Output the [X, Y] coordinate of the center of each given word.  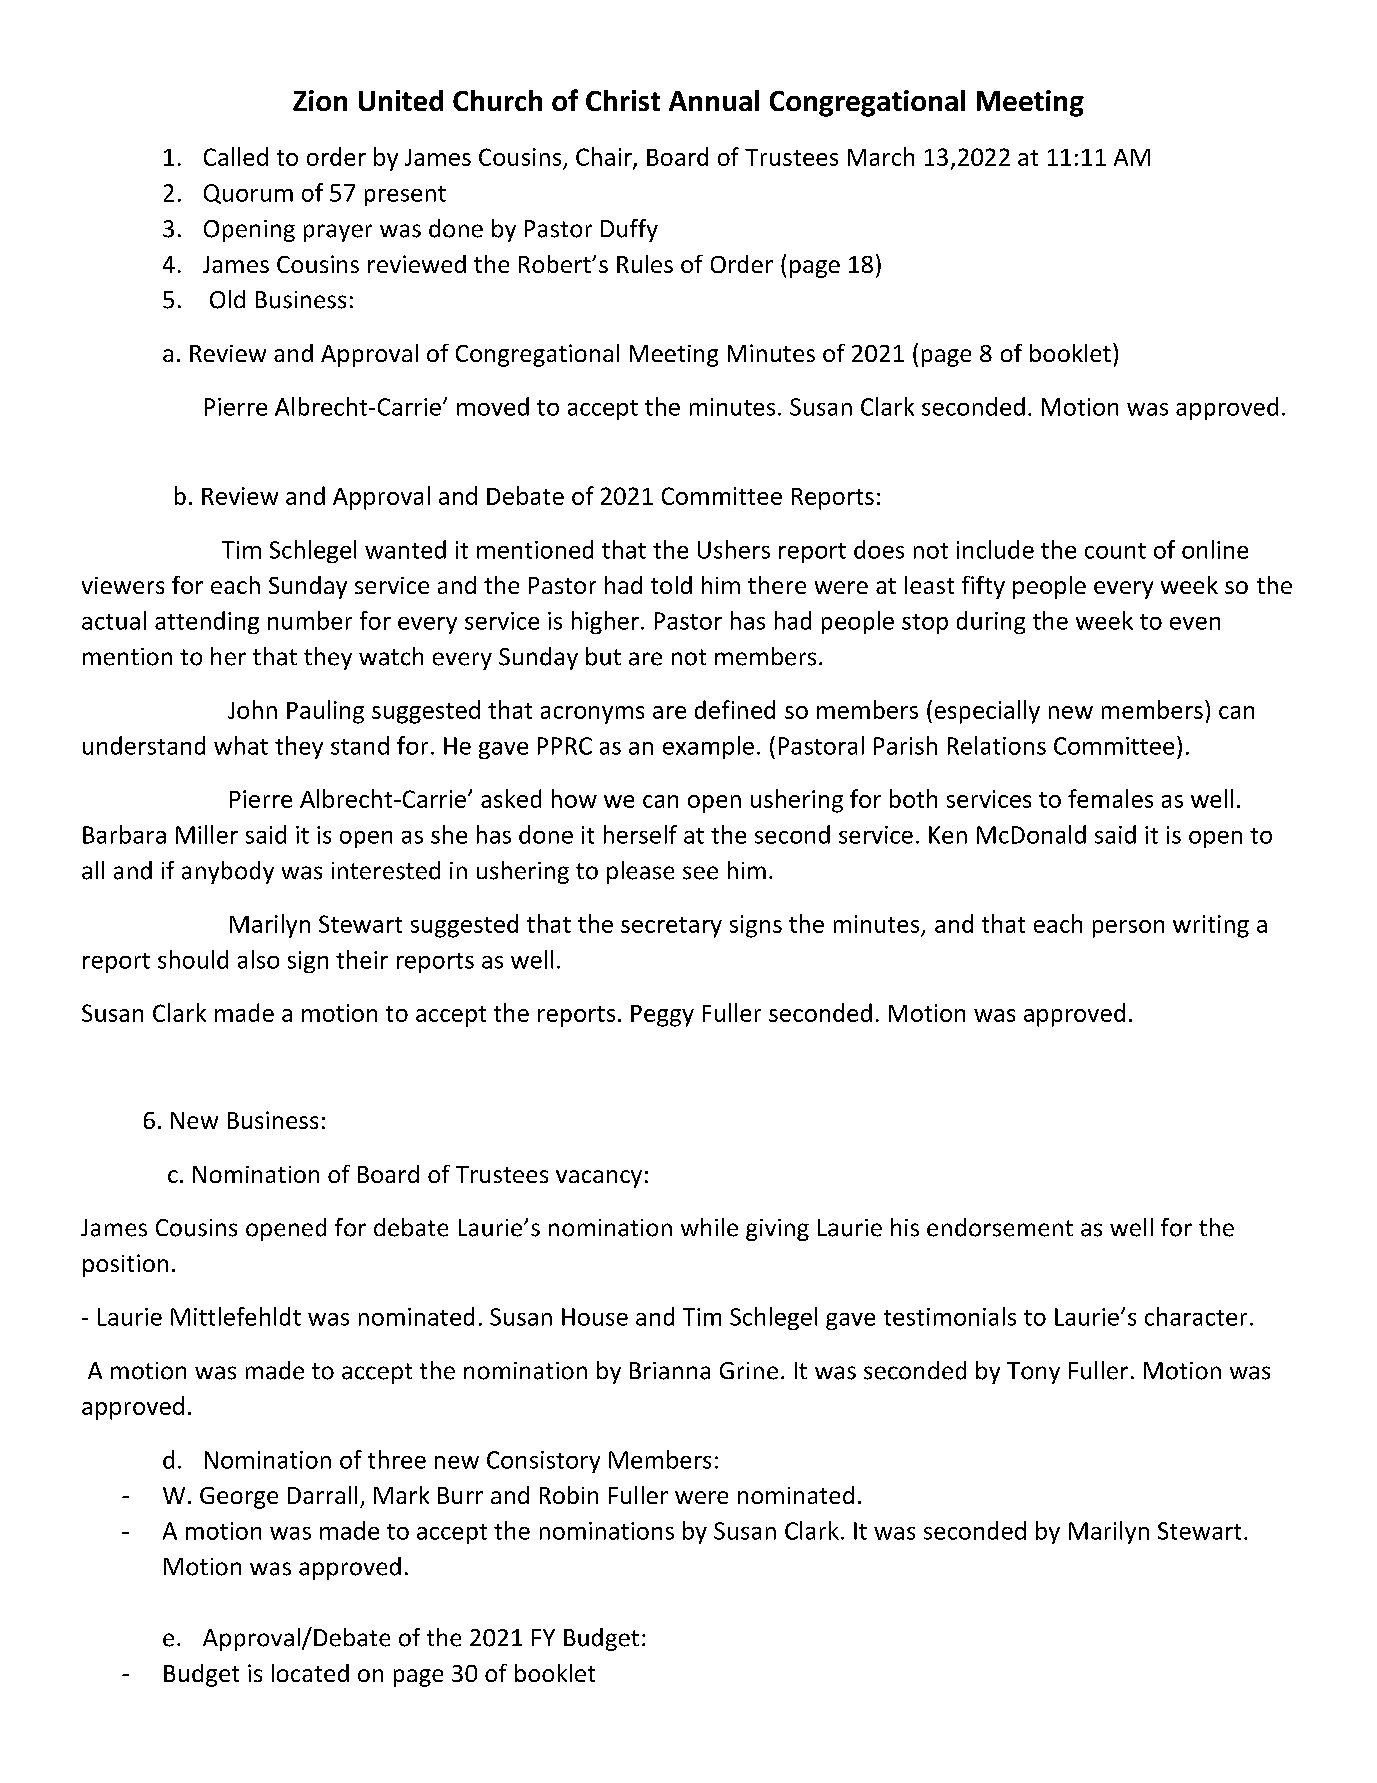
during [991, 622]
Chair [605, 158]
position [125, 1265]
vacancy [599, 1179]
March [881, 156]
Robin [569, 1495]
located [310, 1673]
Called [236, 156]
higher [605, 622]
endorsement [1000, 1227]
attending [207, 622]
